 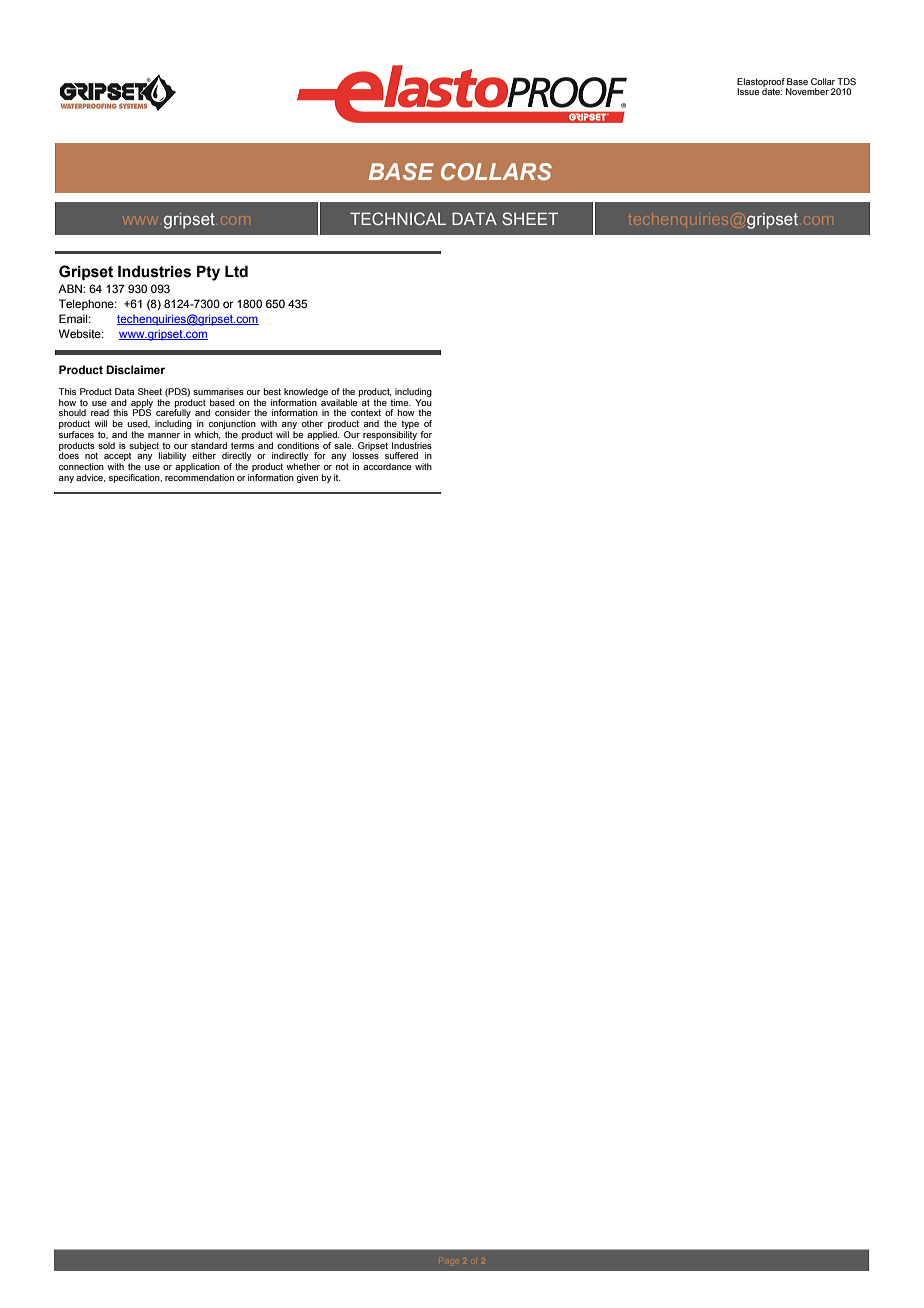 I want to click on Issue, so click(x=748, y=91).
